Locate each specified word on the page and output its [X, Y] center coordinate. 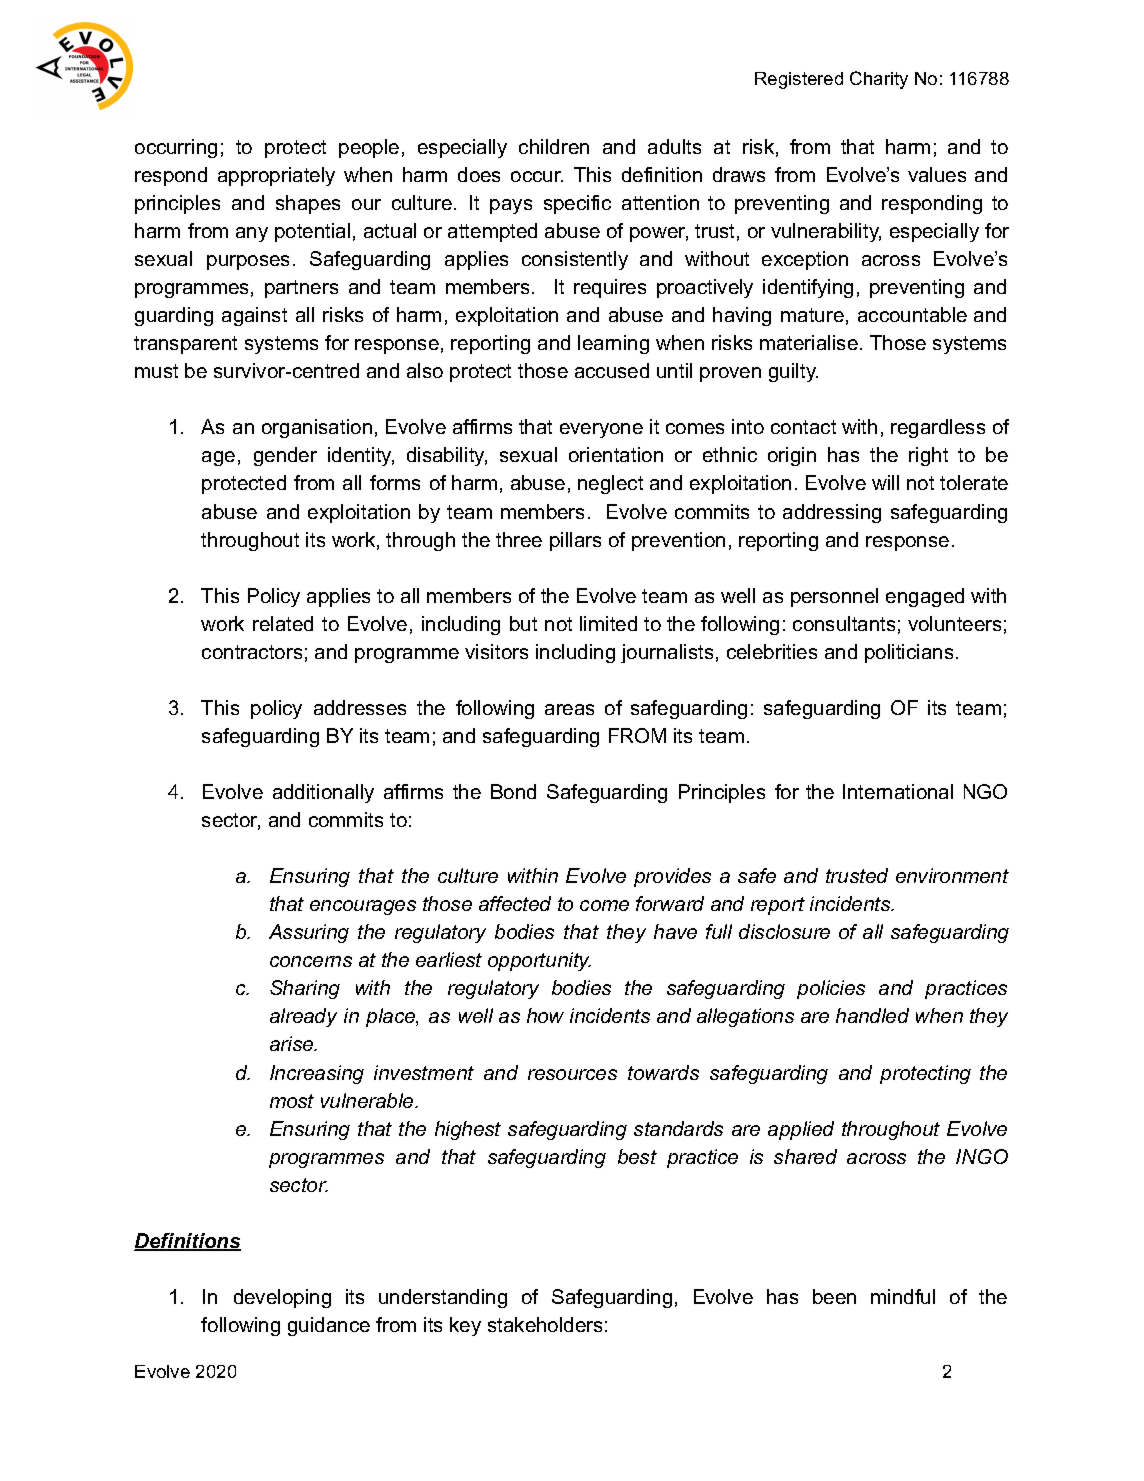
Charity [879, 80]
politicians [909, 653]
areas [569, 709]
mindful [903, 1296]
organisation [317, 428]
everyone [601, 430]
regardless [938, 428]
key [465, 1326]
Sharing [305, 989]
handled [872, 1015]
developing [282, 1298]
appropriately [276, 176]
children [554, 146]
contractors [252, 652]
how [545, 1015]
